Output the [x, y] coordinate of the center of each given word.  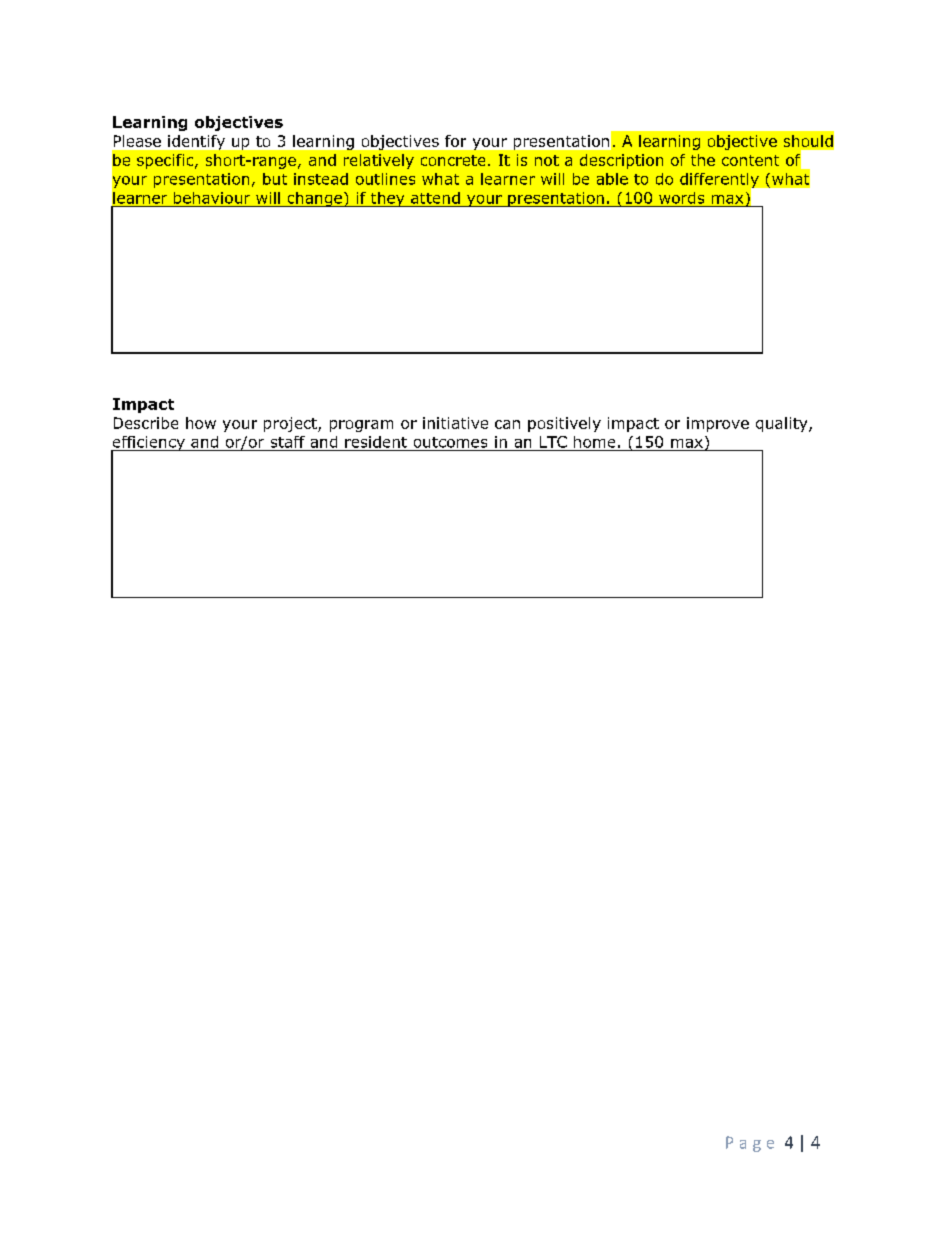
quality [783, 424]
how [201, 423]
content [750, 160]
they [388, 199]
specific [166, 161]
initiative [455, 423]
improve [718, 424]
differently [720, 181]
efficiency [149, 444]
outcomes [450, 442]
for [455, 141]
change [315, 199]
